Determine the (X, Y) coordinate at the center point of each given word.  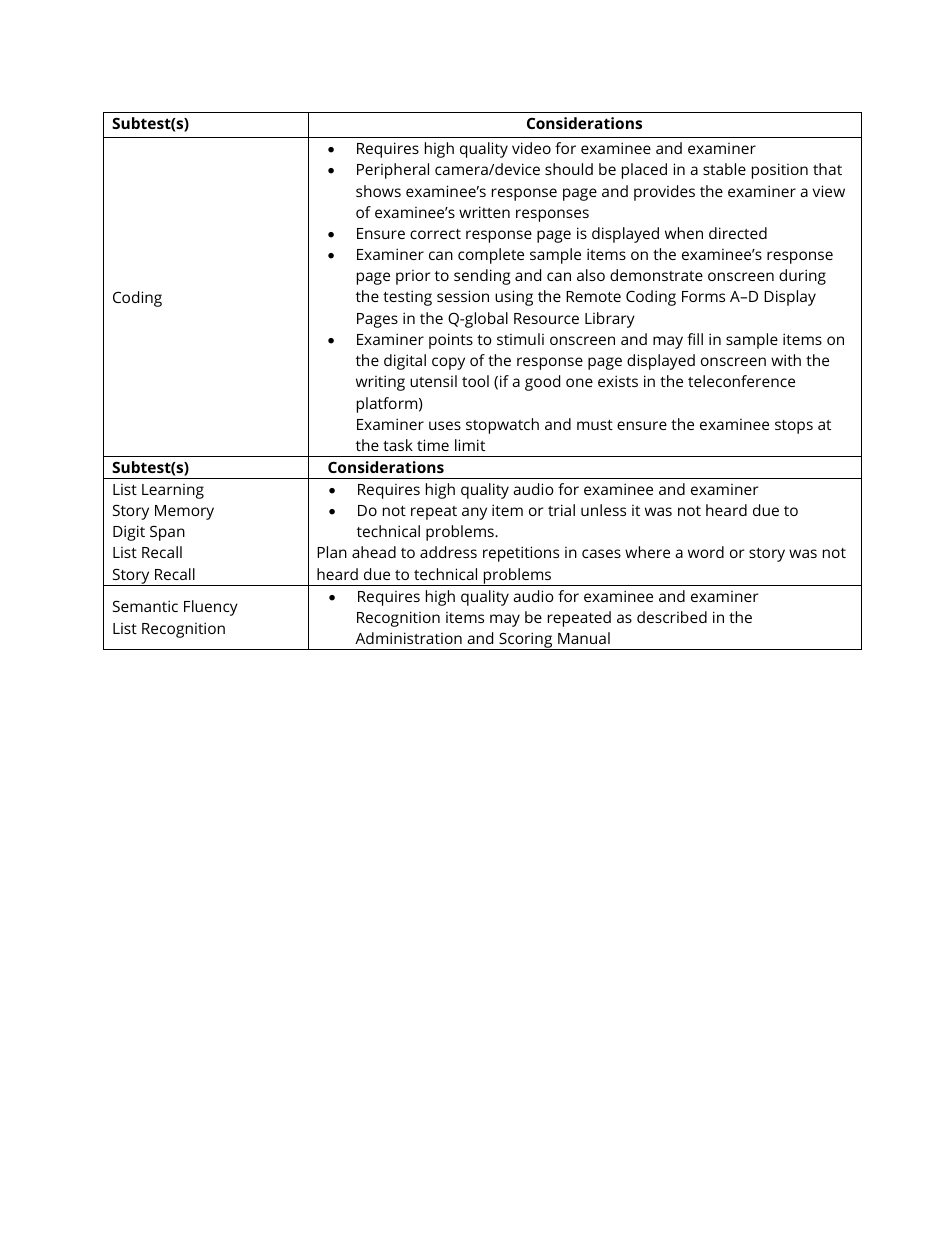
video (531, 148)
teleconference (741, 381)
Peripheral (393, 171)
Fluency (211, 608)
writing (380, 383)
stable (724, 169)
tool (475, 381)
